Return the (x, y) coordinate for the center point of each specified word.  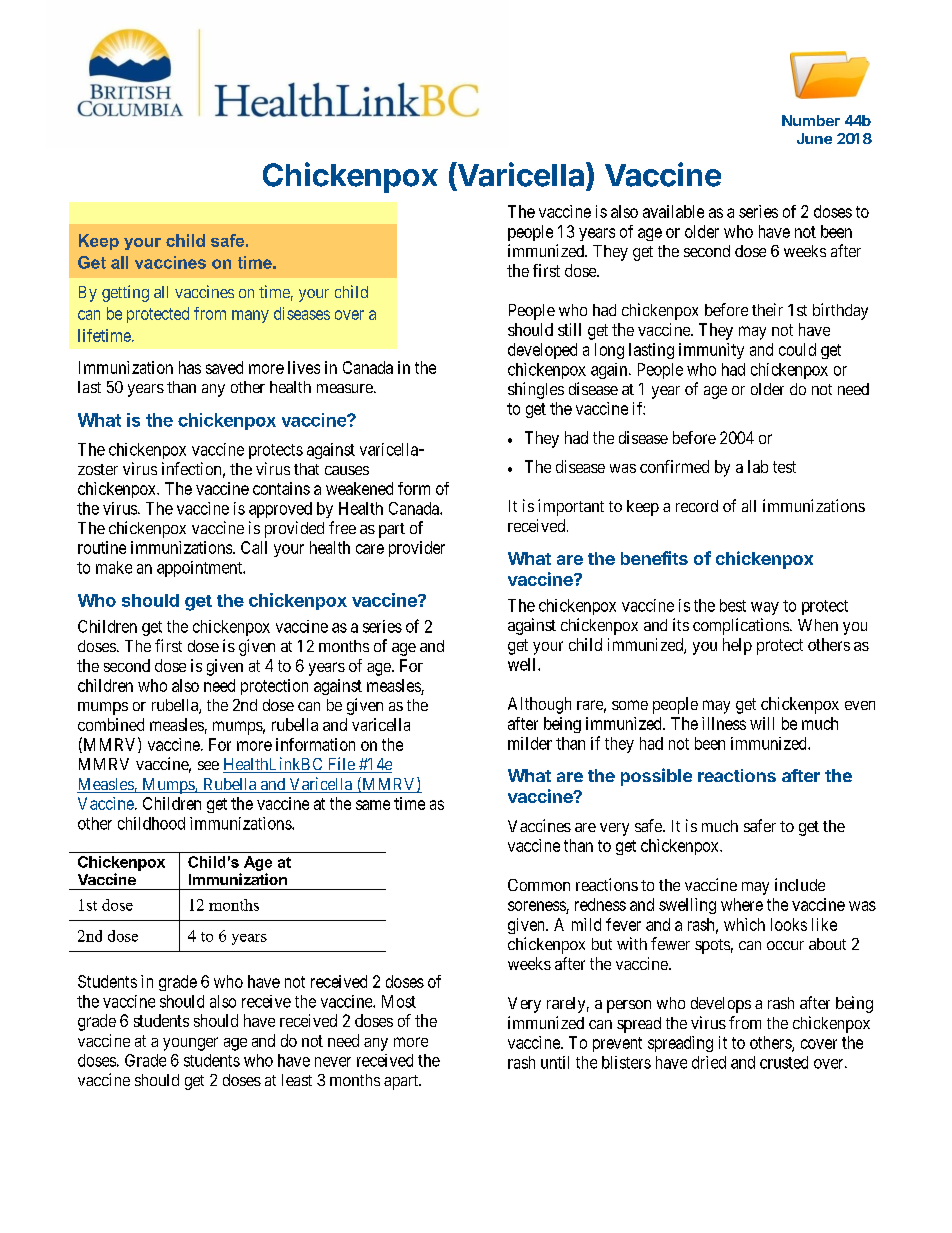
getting (125, 293)
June (814, 138)
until (555, 1062)
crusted (784, 1062)
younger (190, 1044)
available (673, 211)
